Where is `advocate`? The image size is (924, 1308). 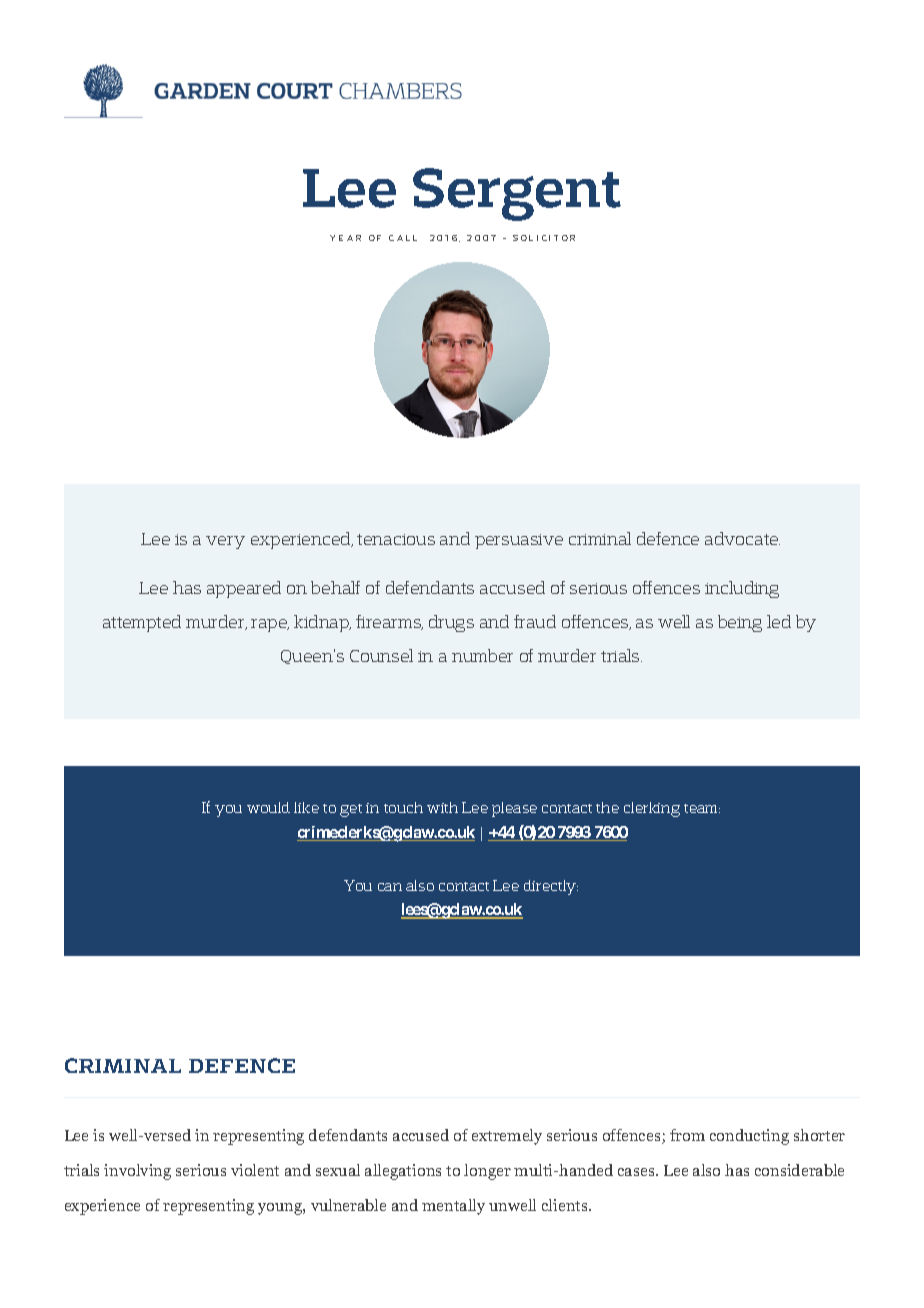 advocate is located at coordinates (742, 538).
